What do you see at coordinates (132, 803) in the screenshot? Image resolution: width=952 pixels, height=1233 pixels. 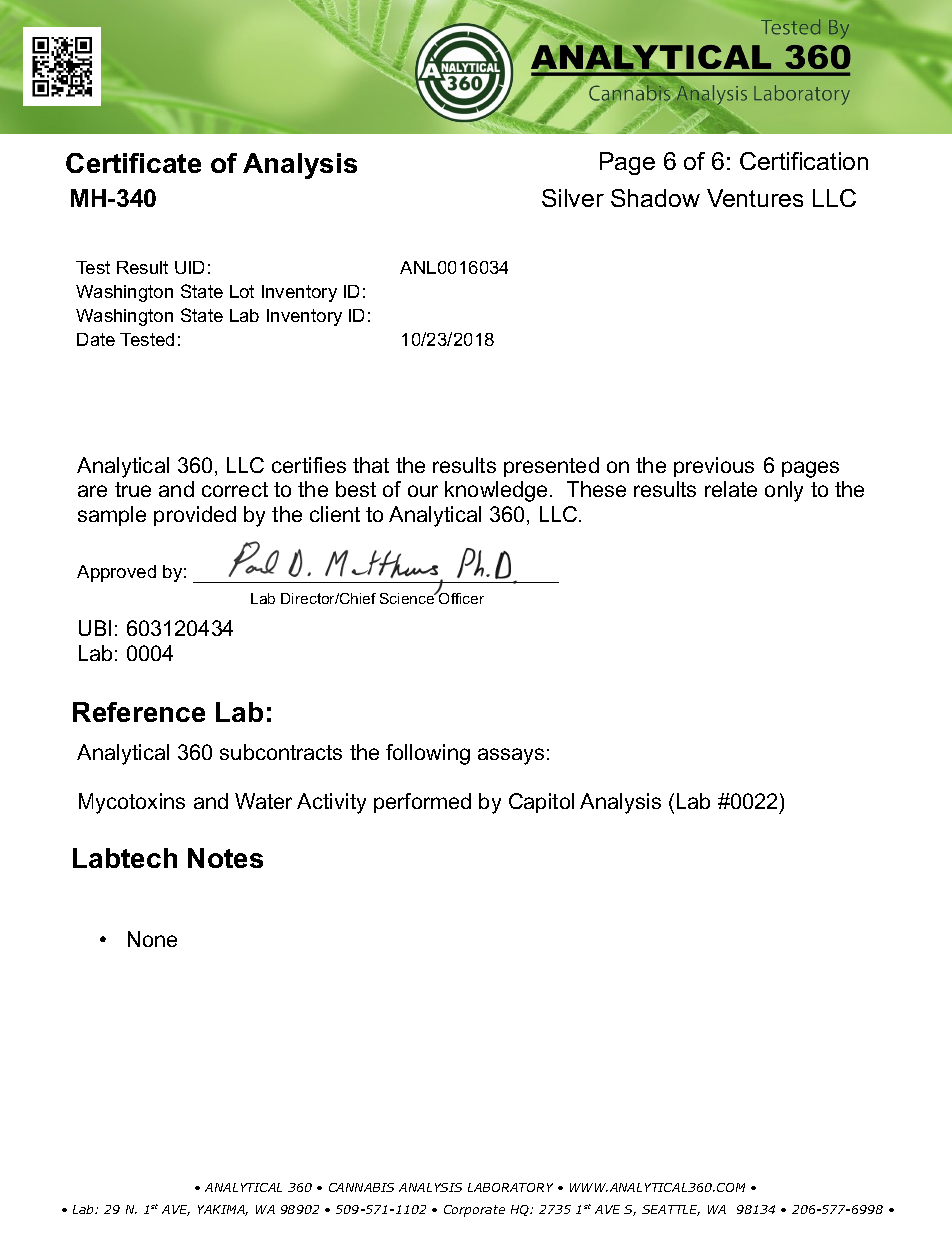 I see `Mycotoxins` at bounding box center [132, 803].
